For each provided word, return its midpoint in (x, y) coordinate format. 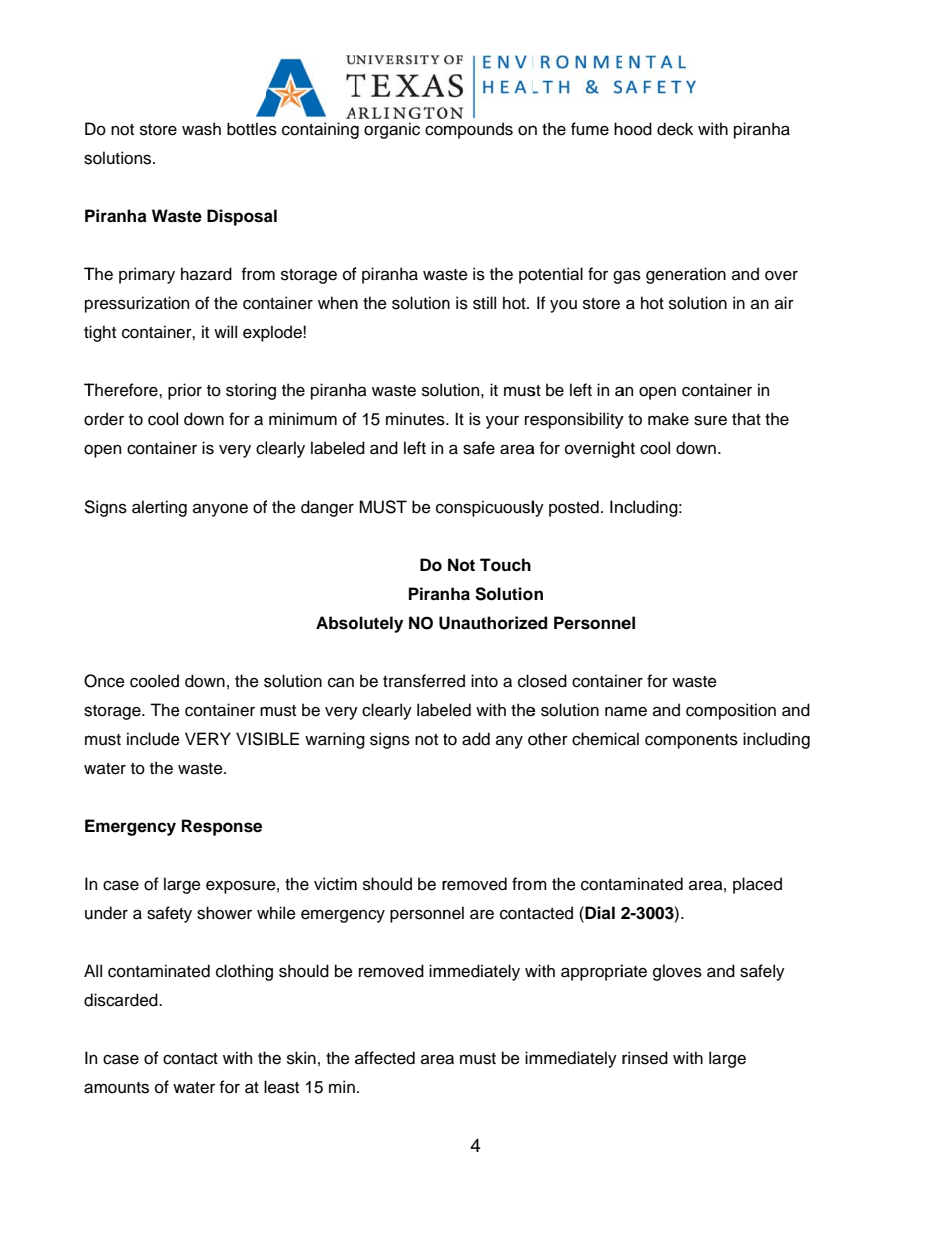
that (746, 419)
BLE (284, 738)
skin (301, 1058)
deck (675, 129)
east (283, 1088)
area (517, 449)
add (476, 739)
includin (771, 739)
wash (201, 129)
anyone (220, 510)
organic (392, 130)
